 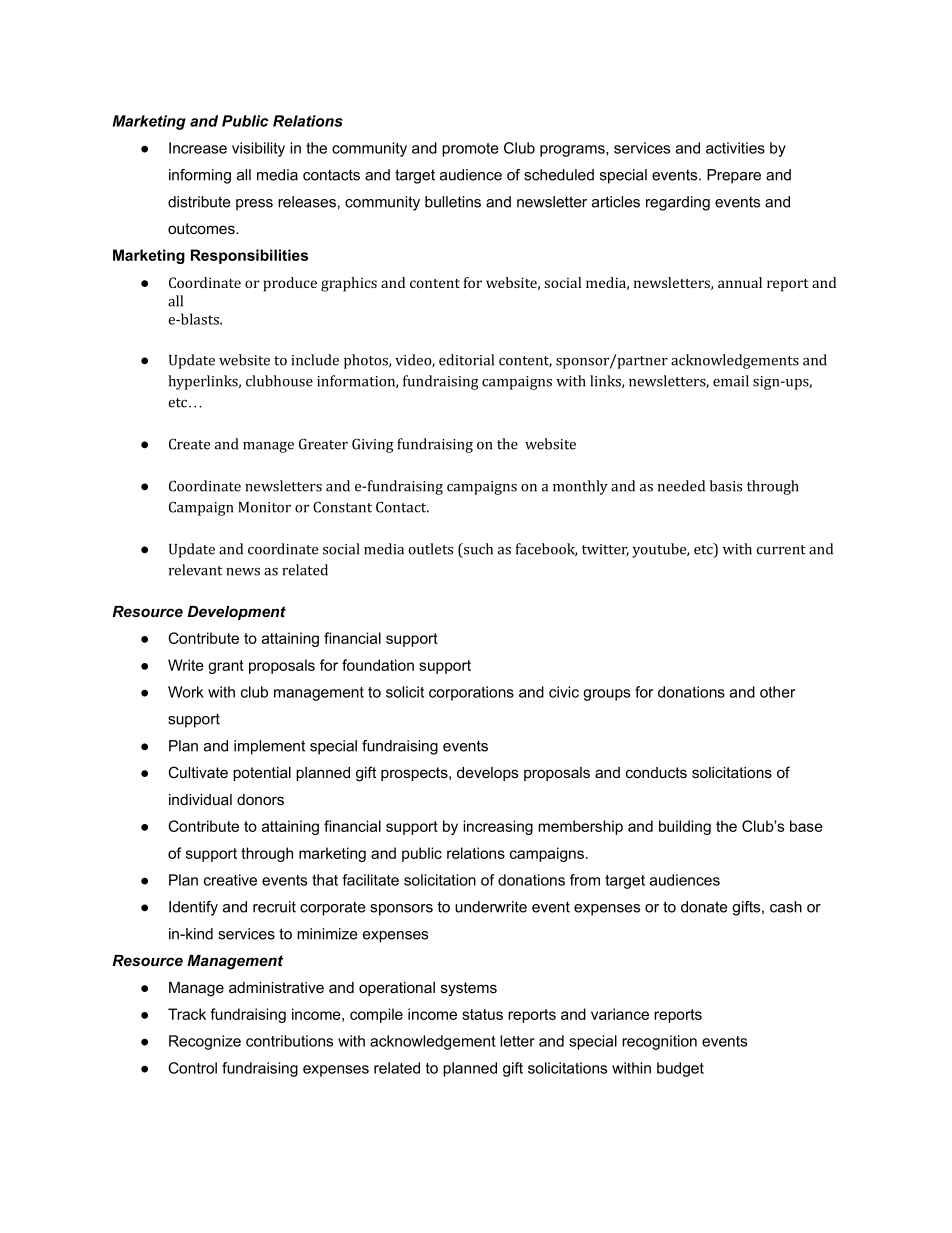 I want to click on develops, so click(x=487, y=774).
